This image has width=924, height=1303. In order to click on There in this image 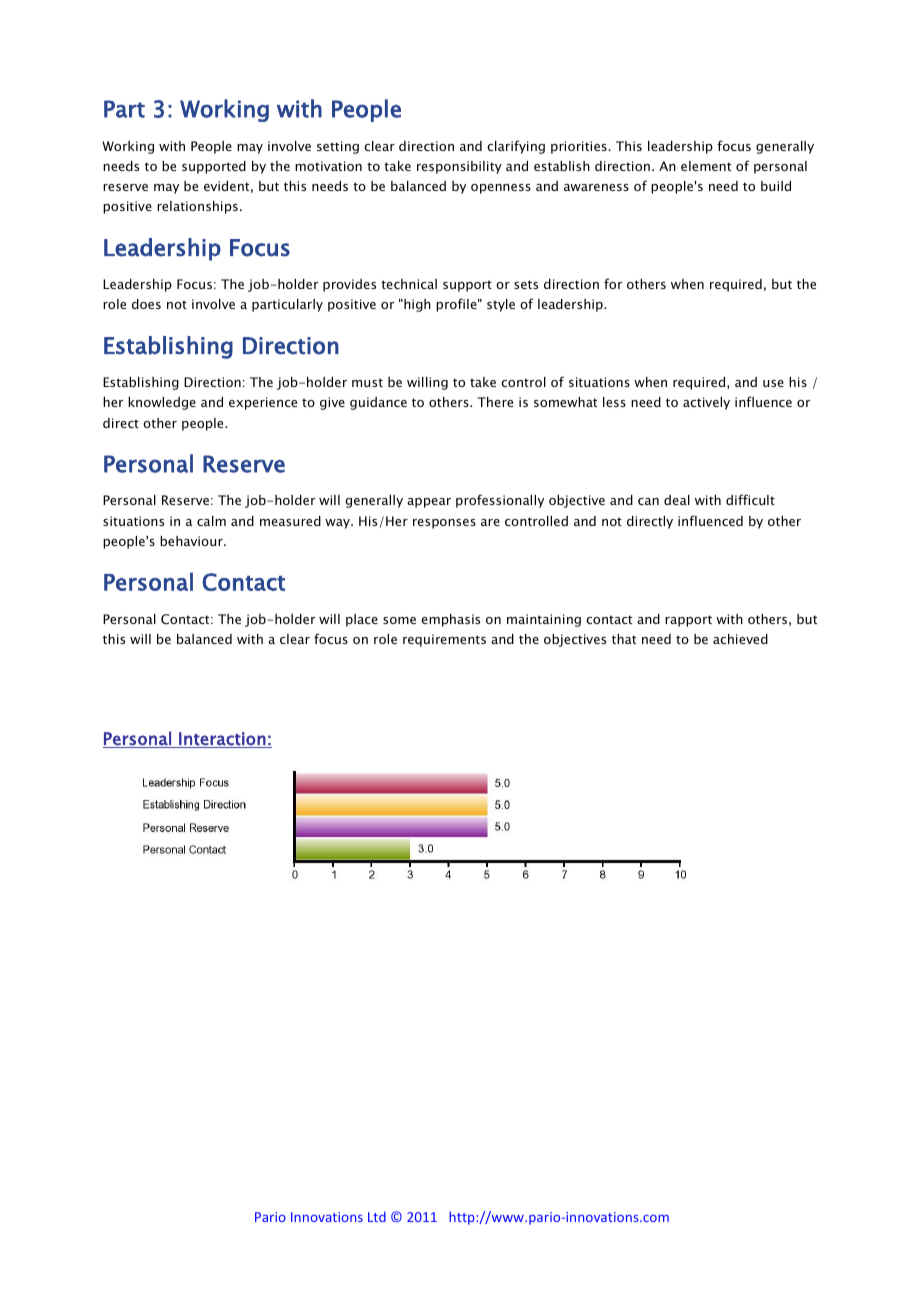, I will do `click(495, 402)`.
